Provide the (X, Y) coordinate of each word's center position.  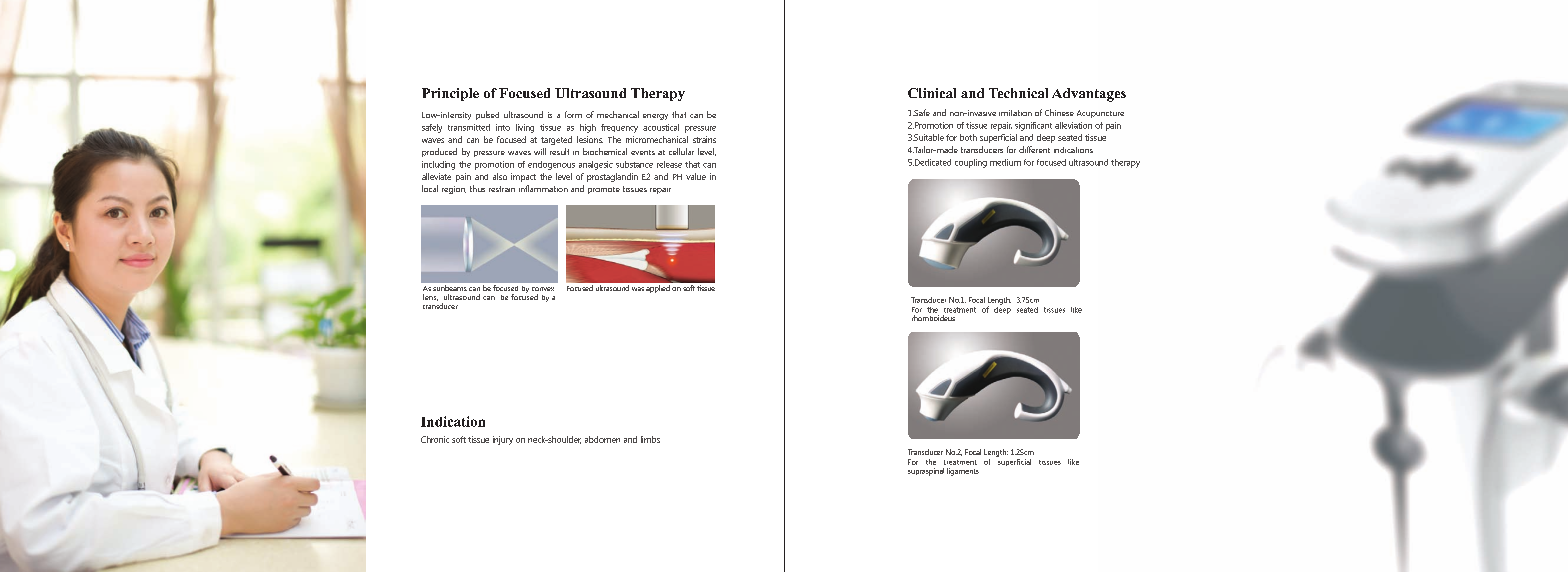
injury (503, 440)
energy (655, 117)
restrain (502, 189)
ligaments (963, 472)
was (638, 289)
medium (1005, 162)
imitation (1015, 113)
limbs (650, 439)
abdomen (602, 439)
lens (430, 297)
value (696, 176)
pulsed (487, 115)
